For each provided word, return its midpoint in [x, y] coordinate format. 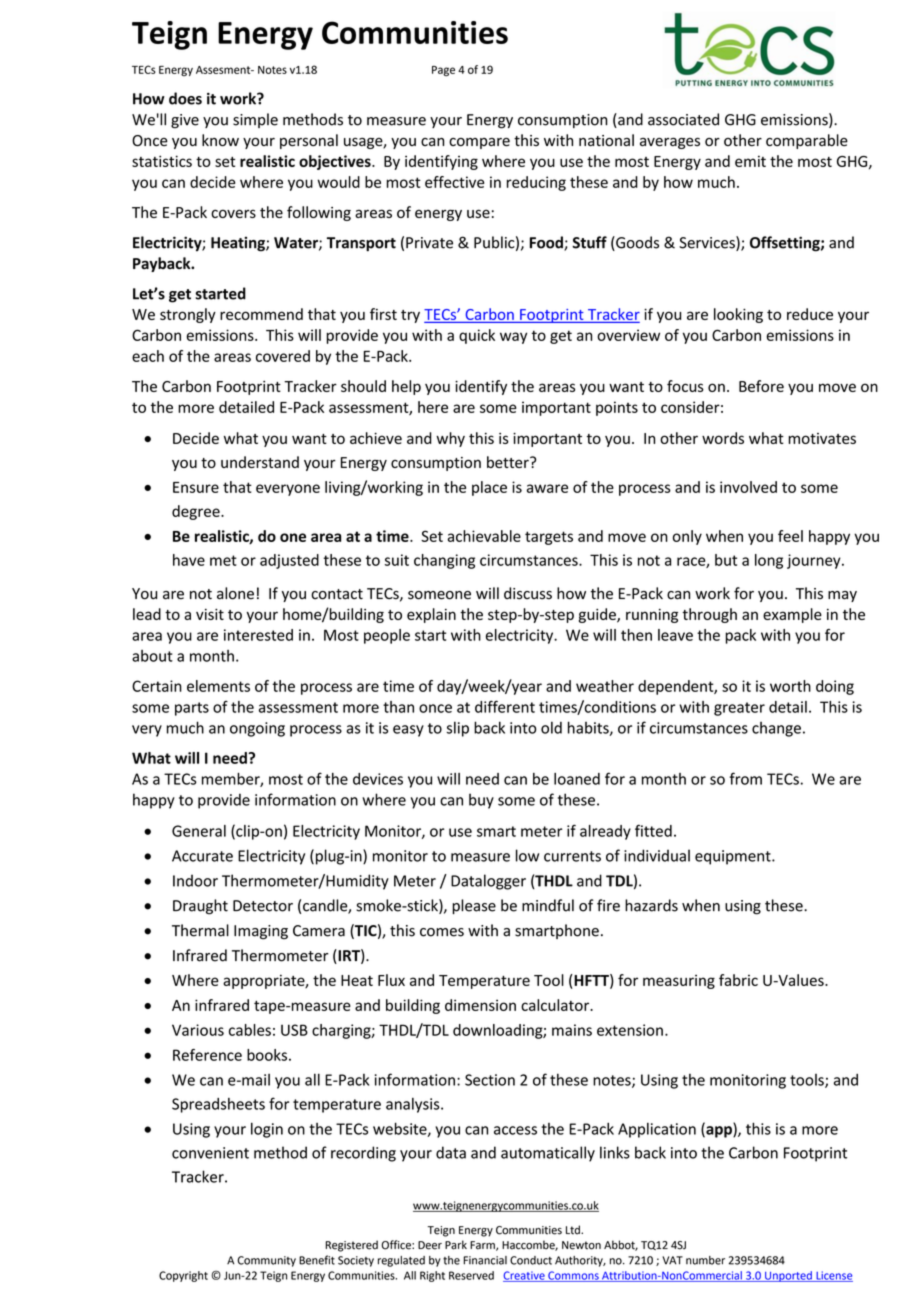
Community [266, 1261]
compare [479, 143]
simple [255, 120]
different [505, 706]
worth [790, 686]
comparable [807, 141]
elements [218, 686]
